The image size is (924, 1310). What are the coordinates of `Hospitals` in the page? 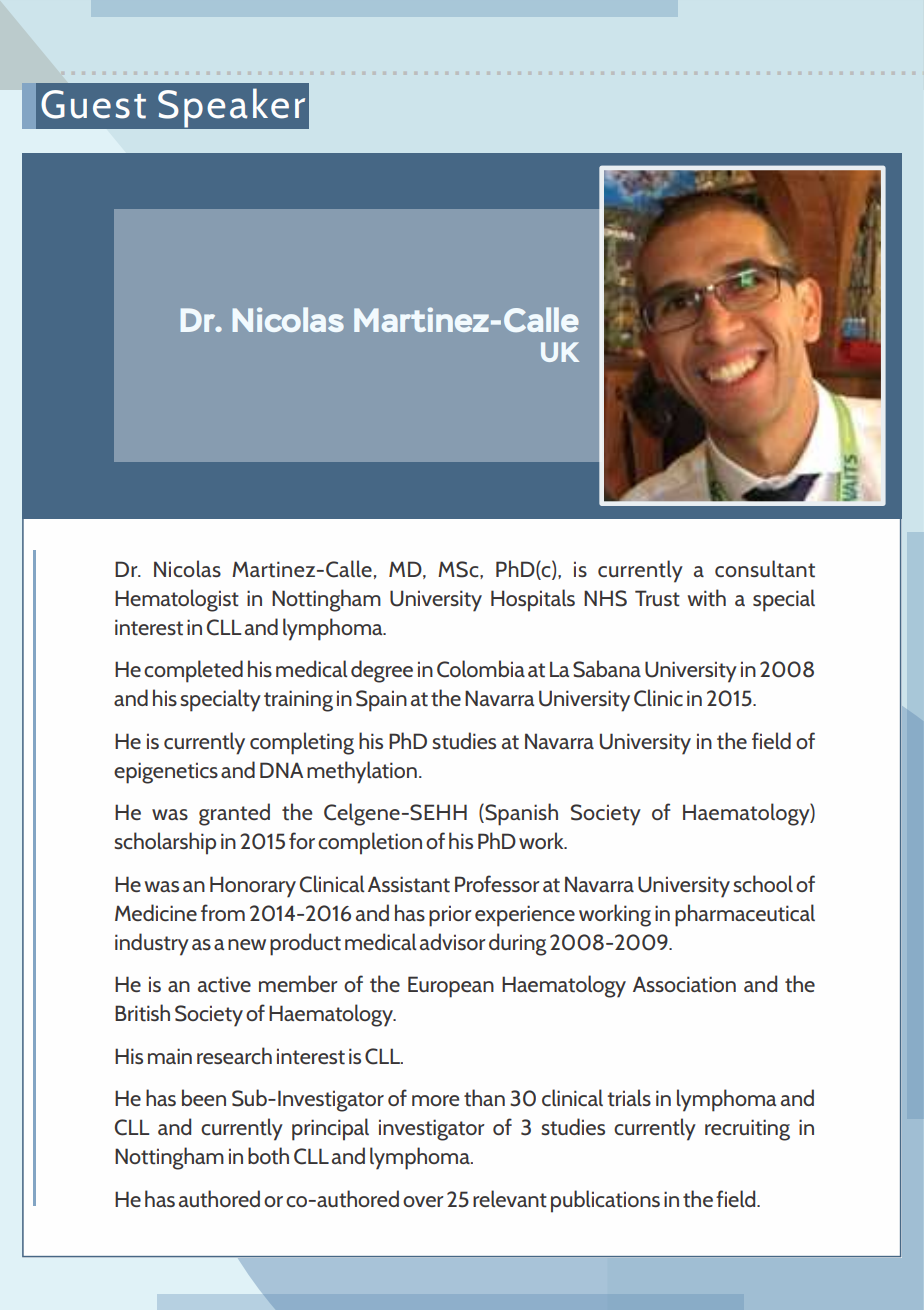 It's located at (533, 600).
